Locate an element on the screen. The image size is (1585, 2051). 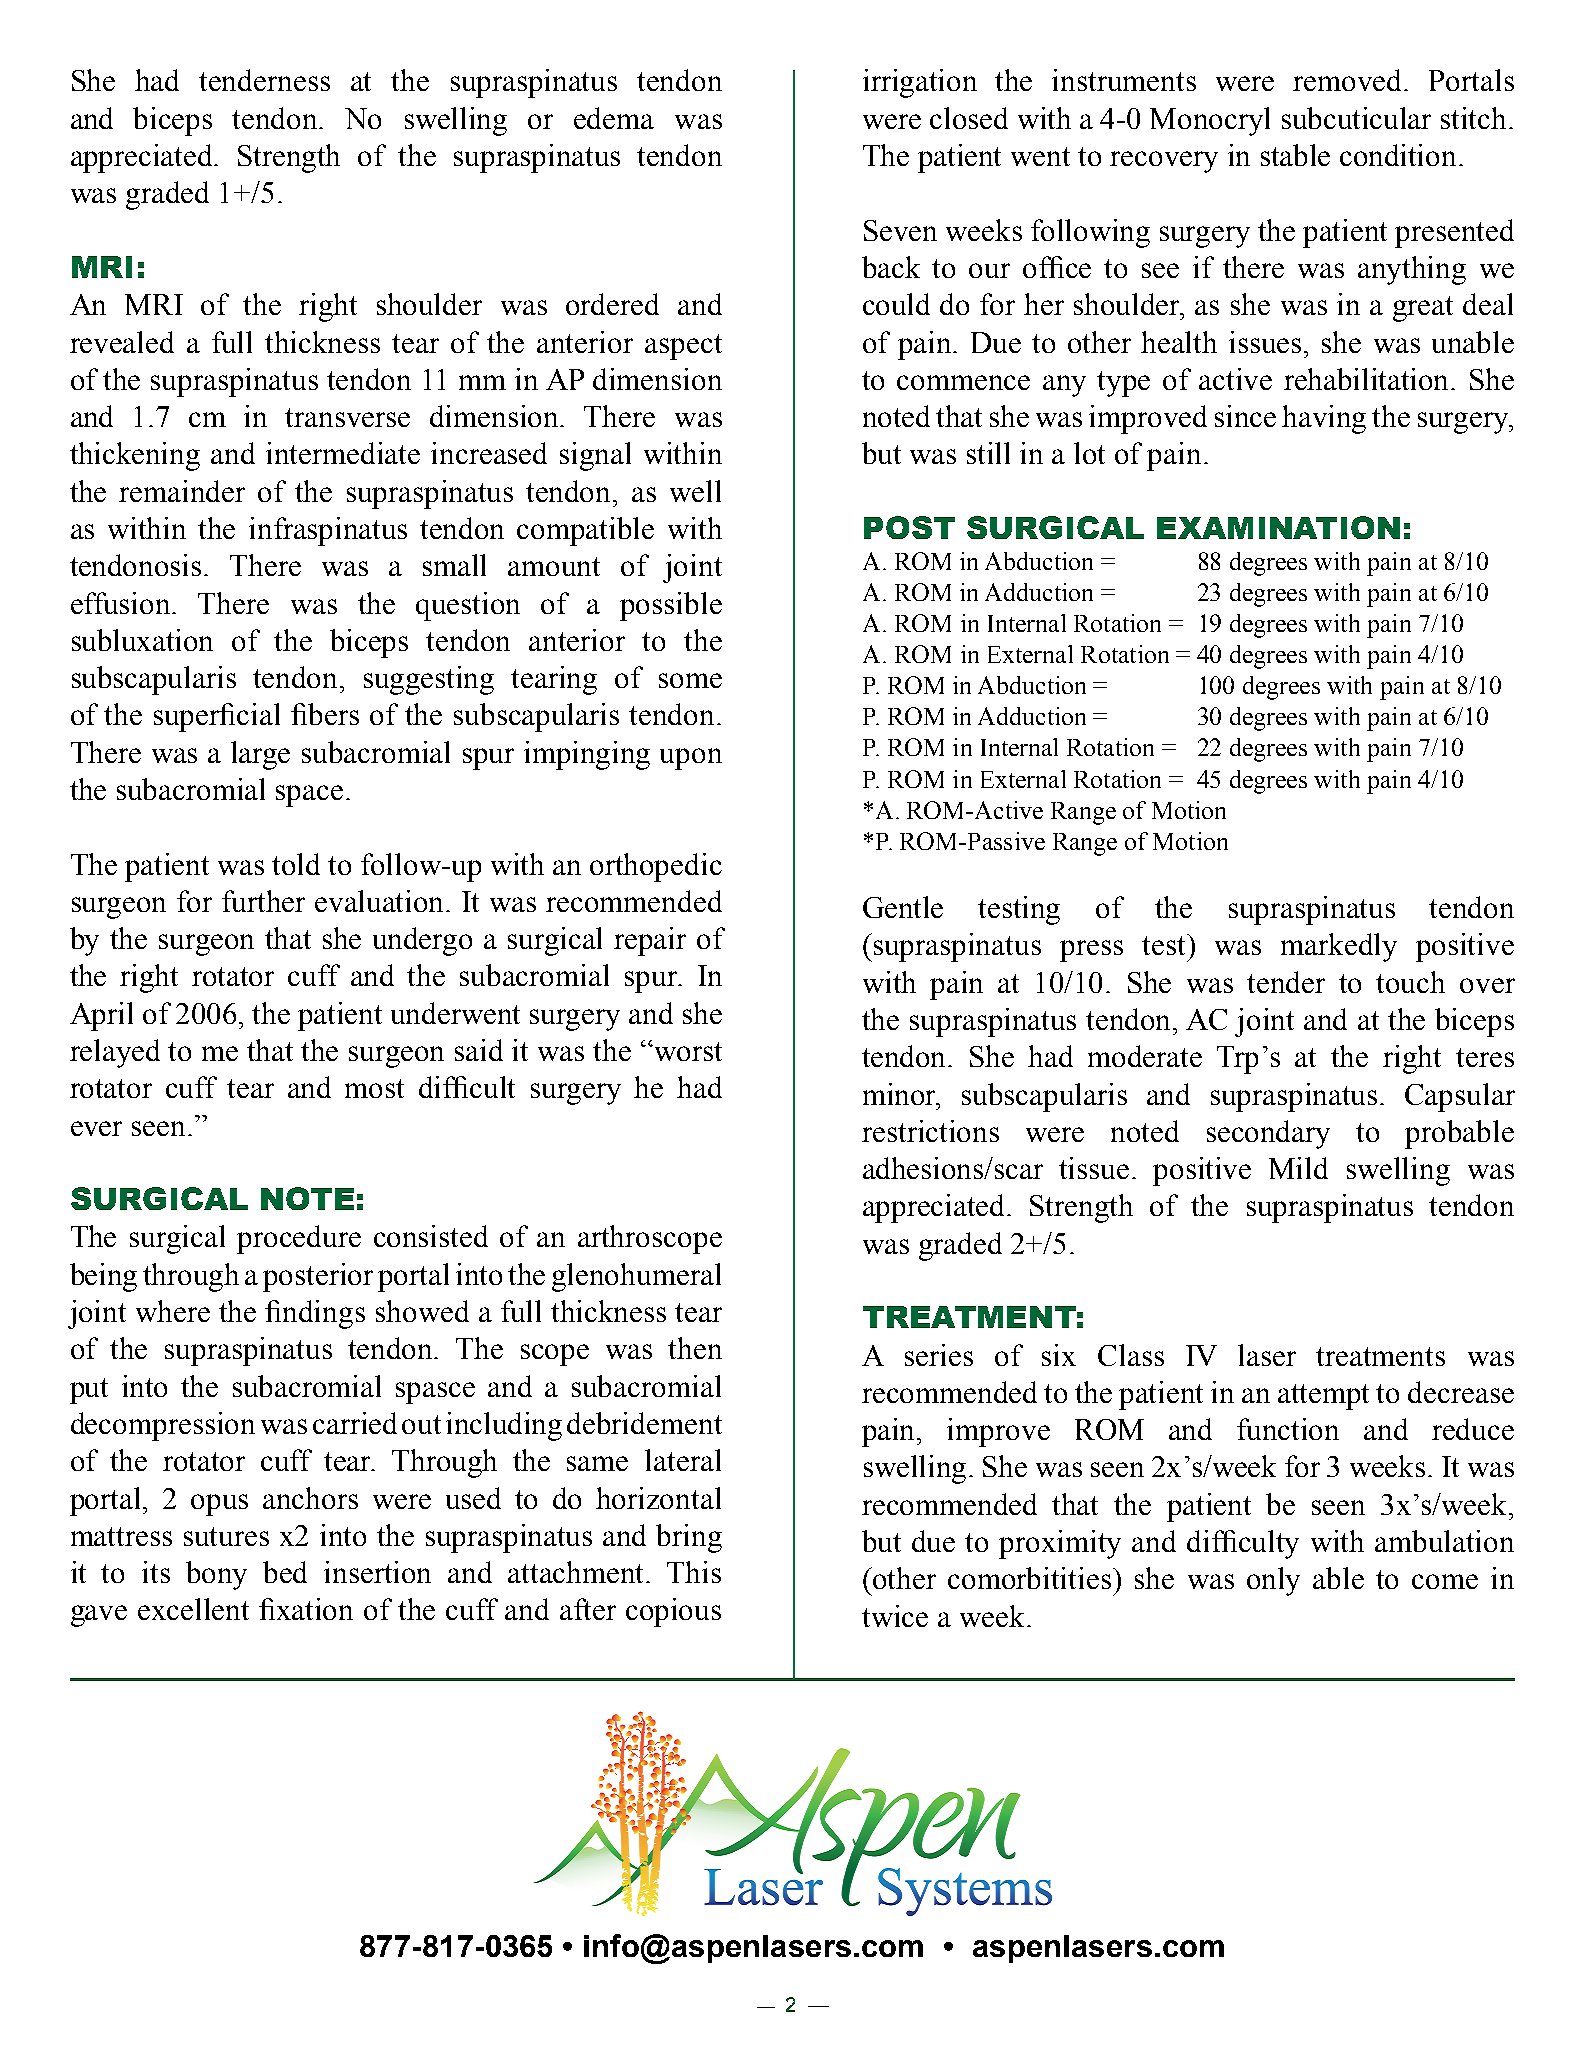
orthopedic is located at coordinates (656, 867).
